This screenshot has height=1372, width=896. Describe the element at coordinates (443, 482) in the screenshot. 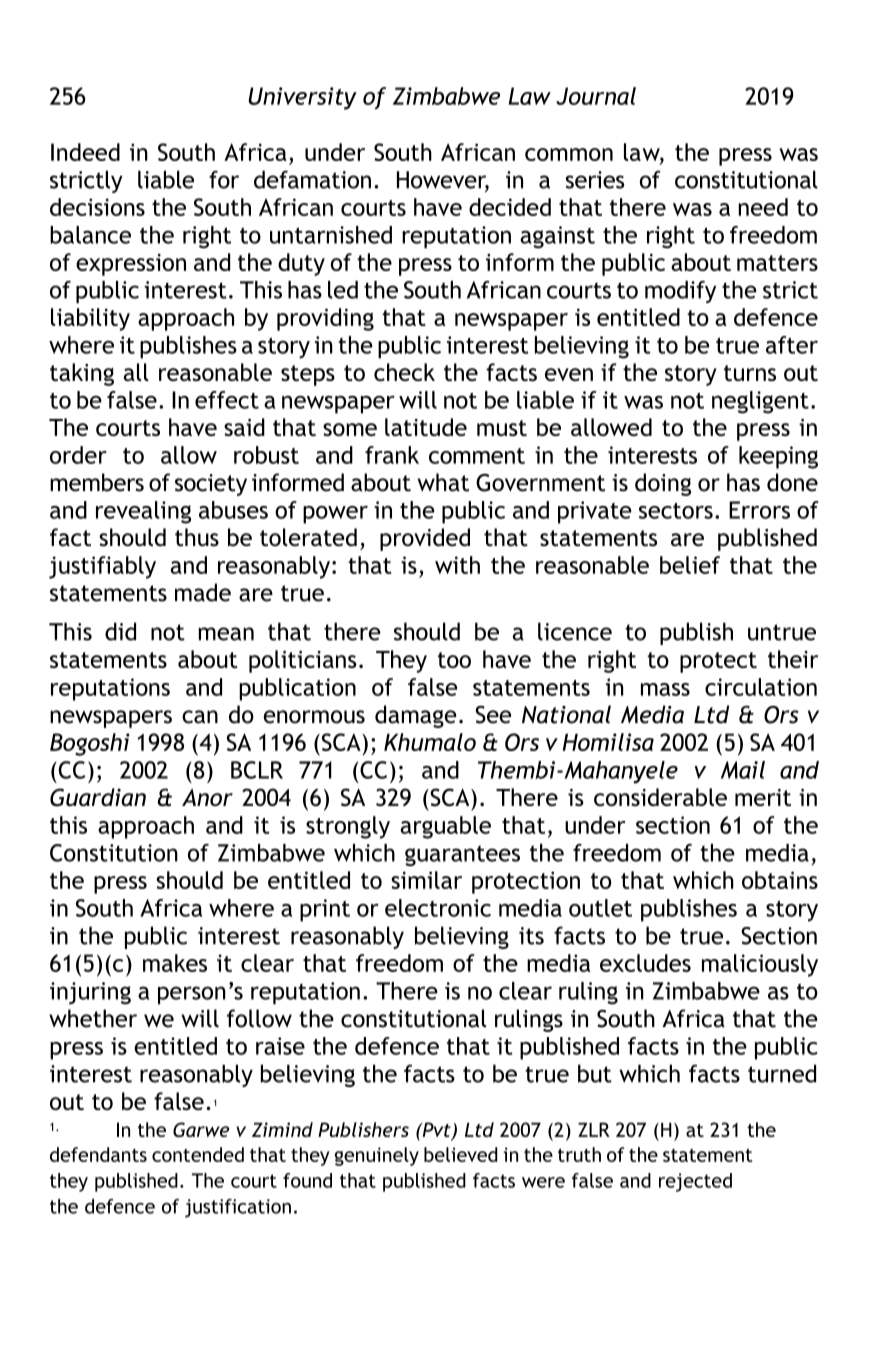

I see `what` at that location.
